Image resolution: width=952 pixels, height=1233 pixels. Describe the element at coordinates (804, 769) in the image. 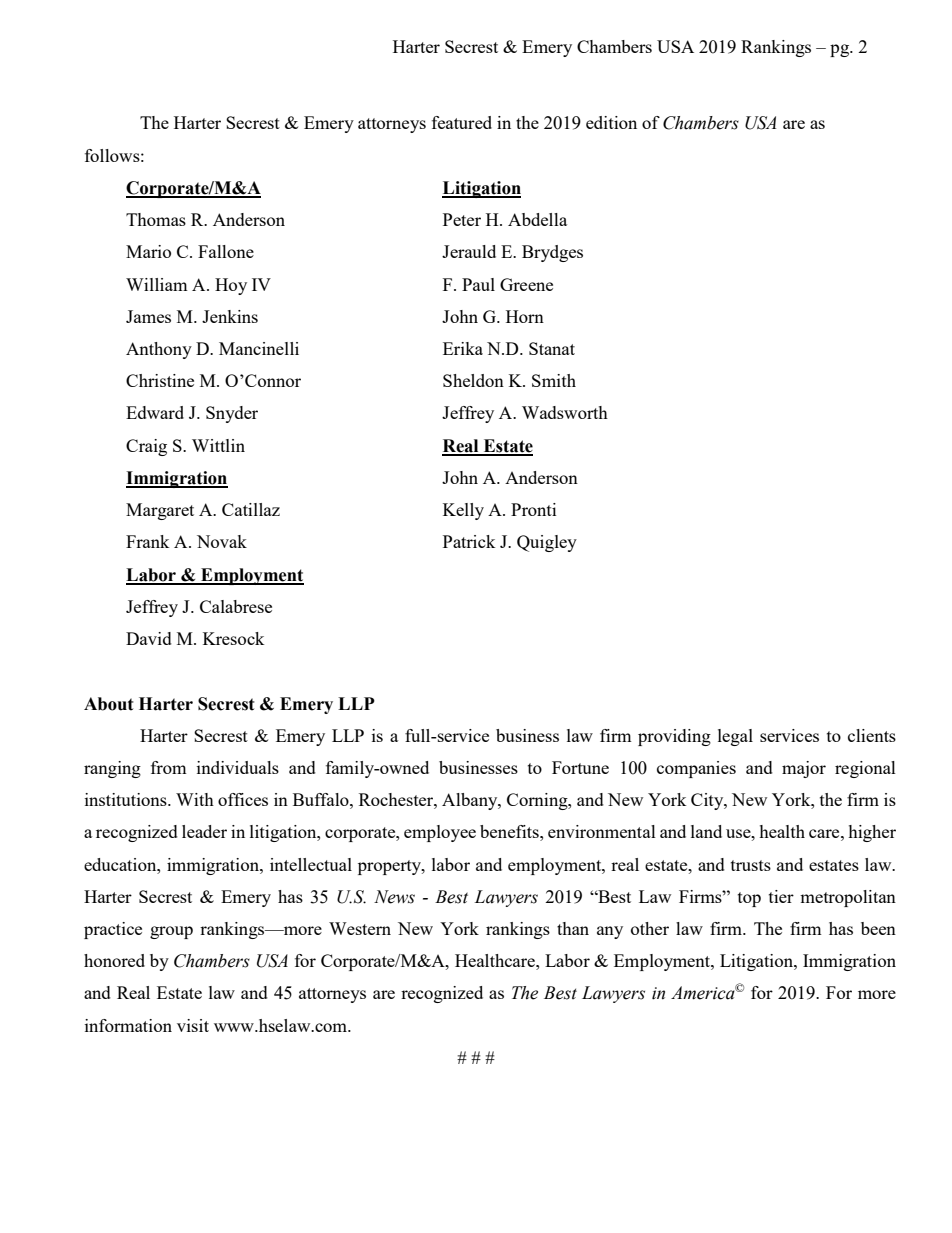

I see `major` at that location.
